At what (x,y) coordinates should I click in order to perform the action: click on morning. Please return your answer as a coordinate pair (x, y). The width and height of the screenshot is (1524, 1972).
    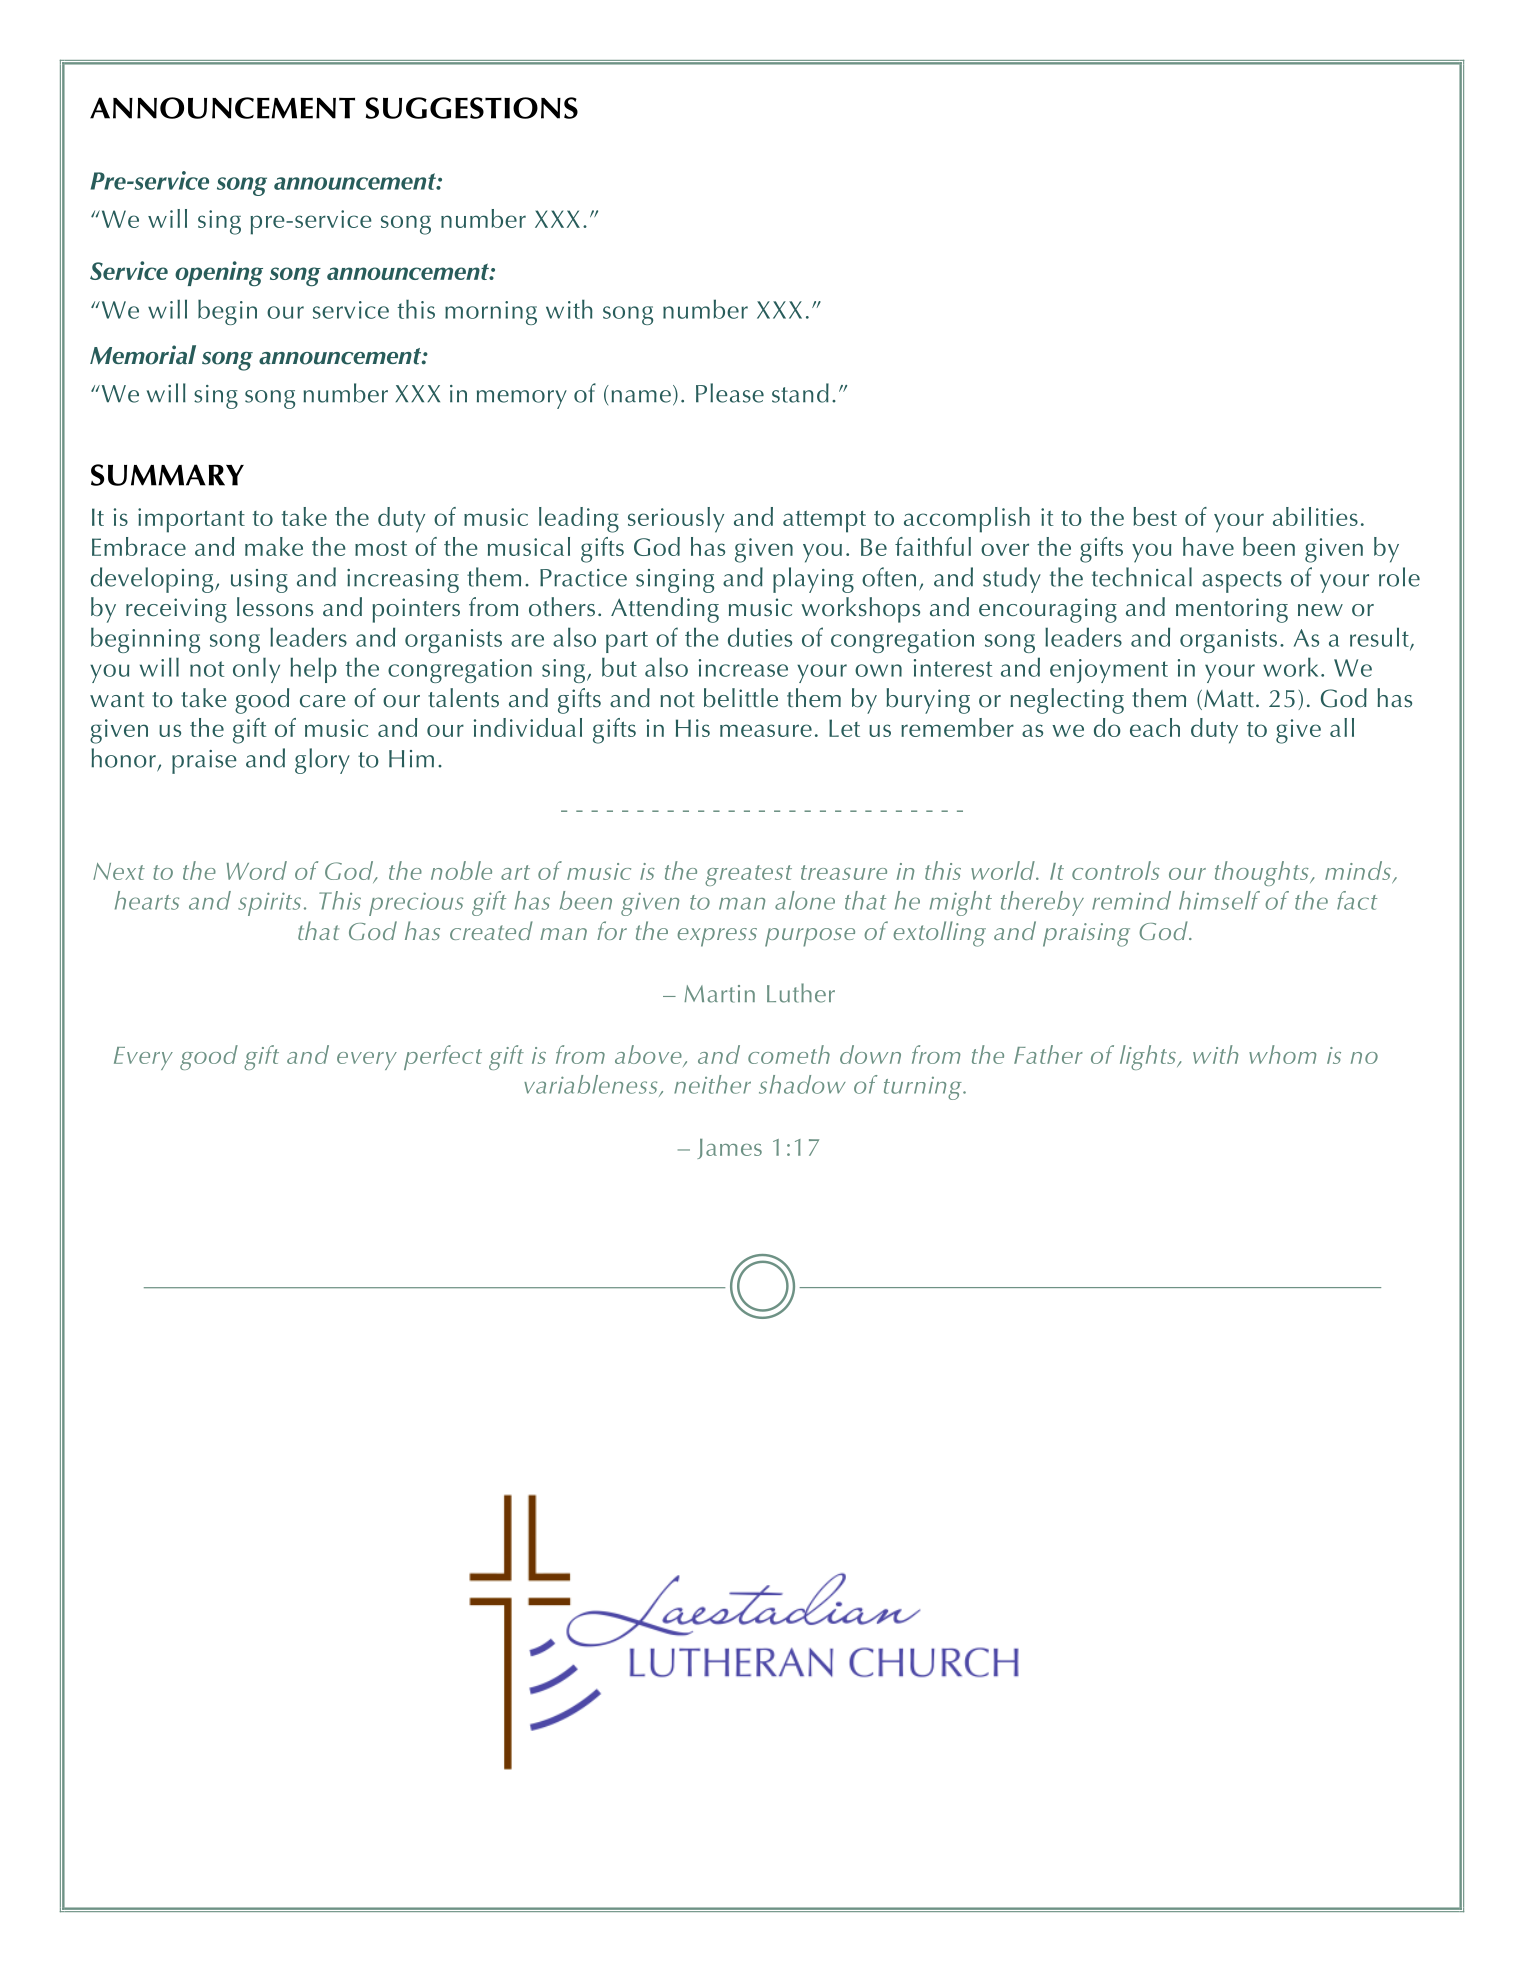
    Looking at the image, I should click on (491, 313).
